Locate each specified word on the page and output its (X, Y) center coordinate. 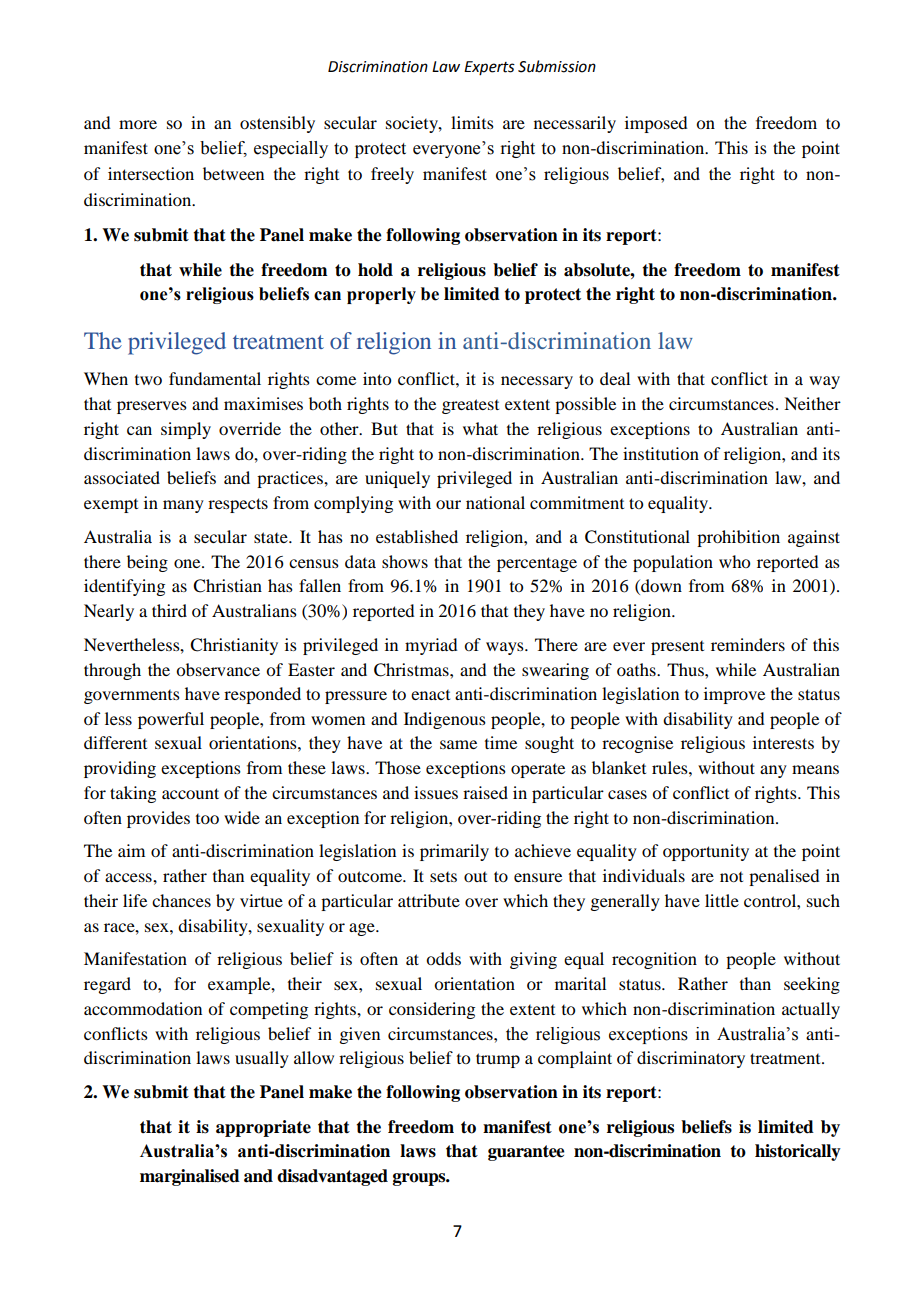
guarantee (526, 1153)
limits (472, 122)
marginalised (190, 1177)
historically (798, 1152)
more (138, 124)
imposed (656, 124)
